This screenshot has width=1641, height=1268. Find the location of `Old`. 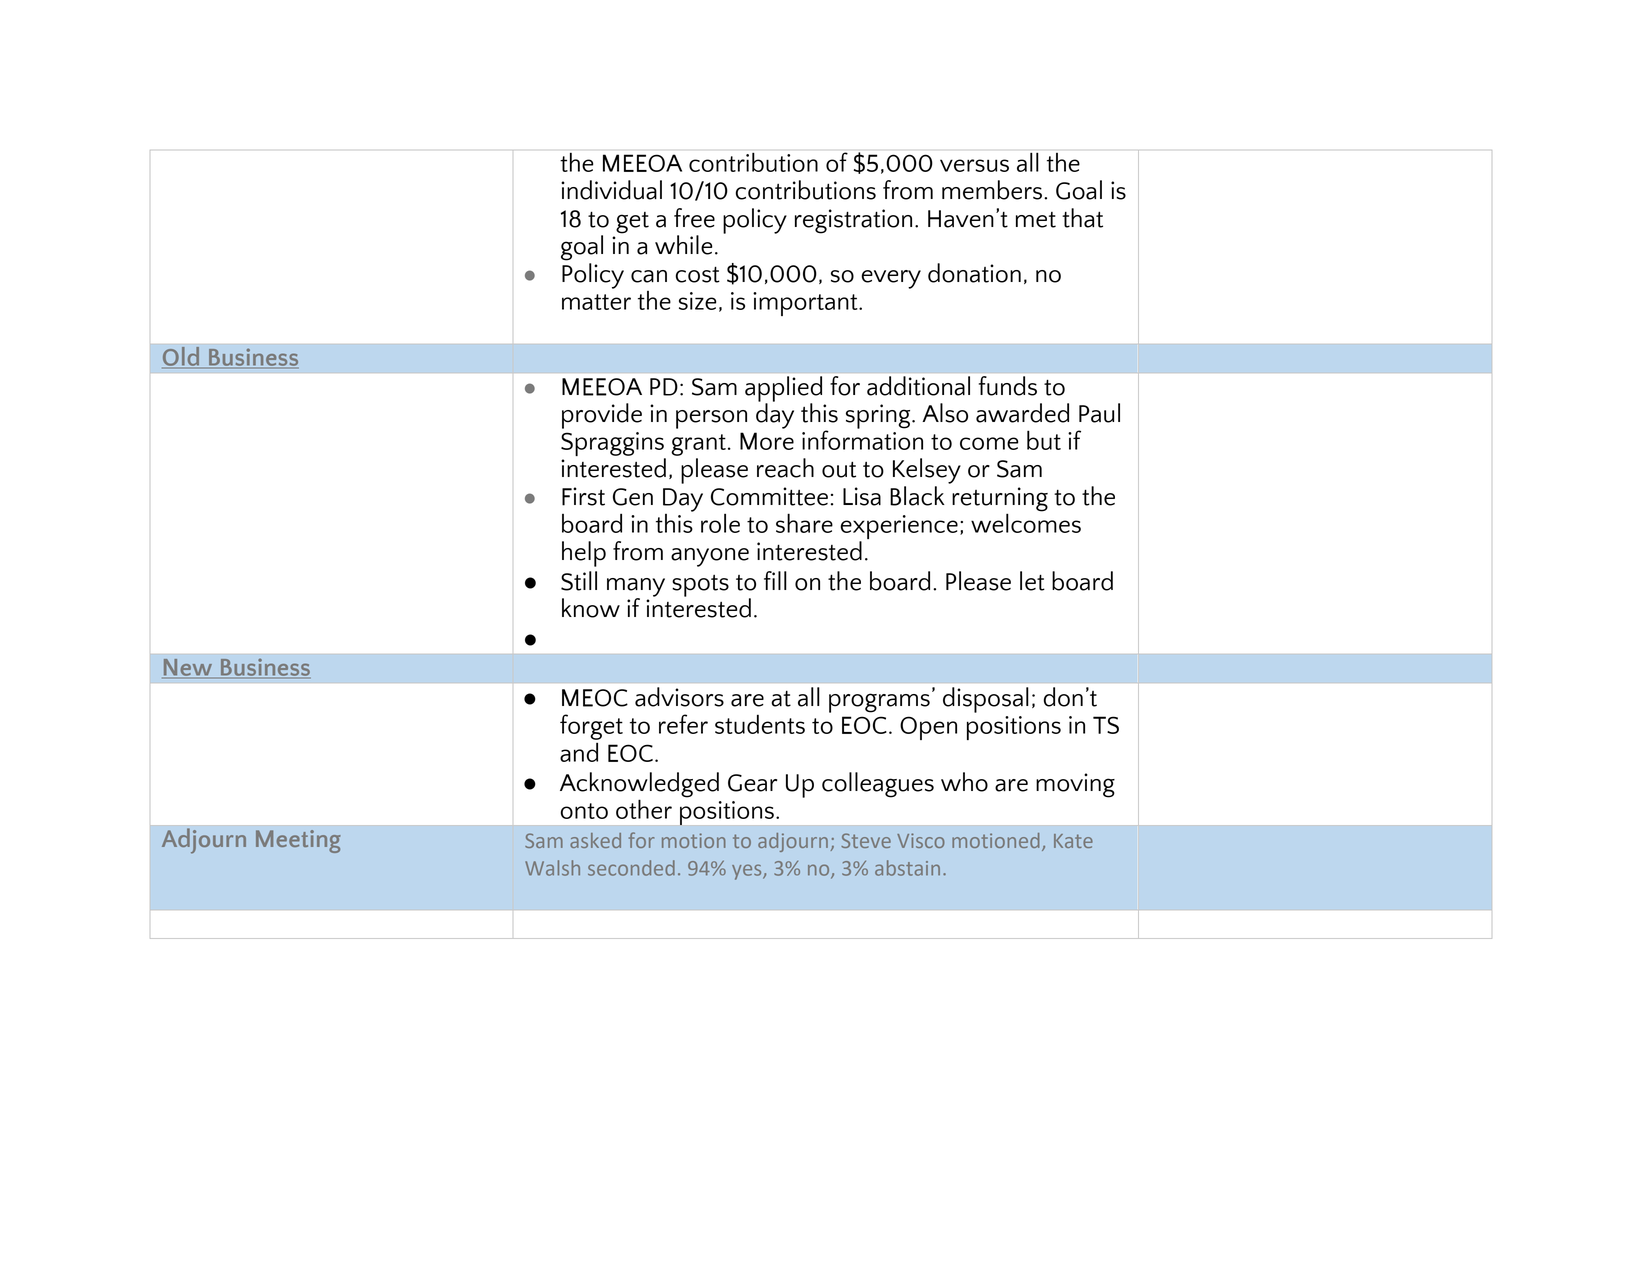

Old is located at coordinates (182, 357).
